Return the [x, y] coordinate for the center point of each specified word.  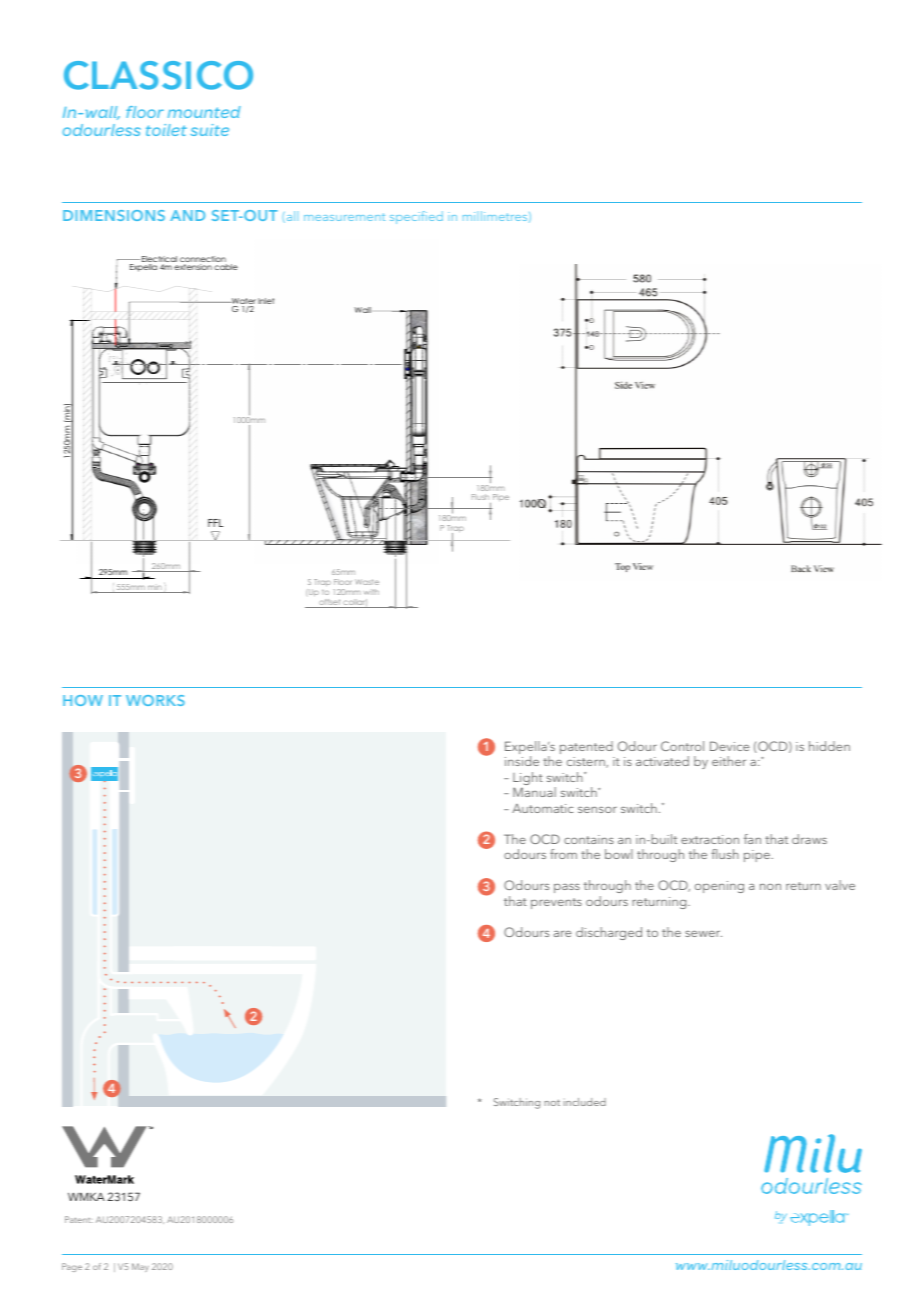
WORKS [155, 700]
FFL [215, 523]
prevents [556, 903]
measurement [344, 217]
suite [209, 130]
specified [416, 217]
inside [522, 761]
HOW [83, 700]
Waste [367, 582]
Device [729, 746]
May [140, 1267]
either [729, 761]
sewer [703, 933]
